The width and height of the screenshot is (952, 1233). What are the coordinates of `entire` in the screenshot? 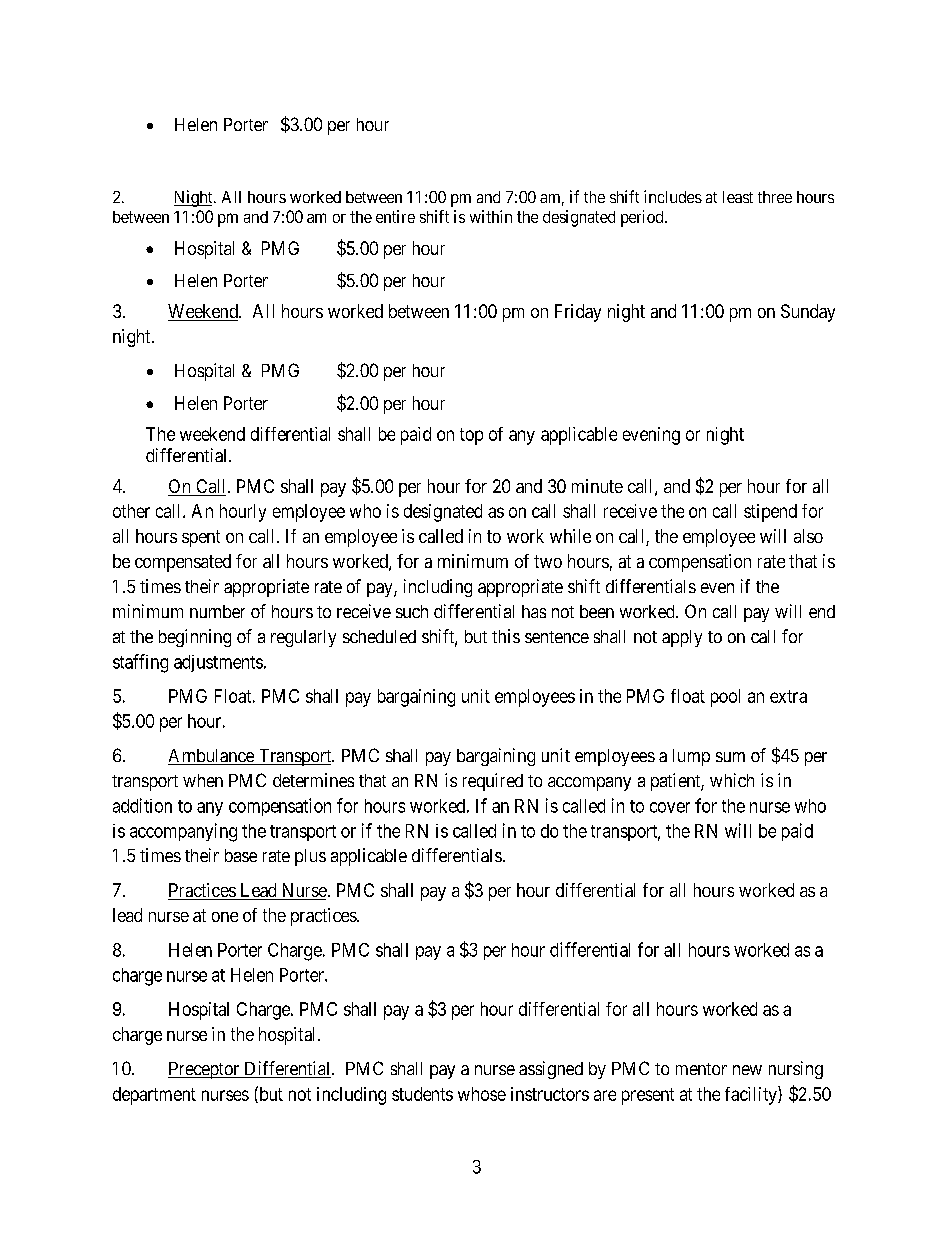 It's located at (395, 216).
